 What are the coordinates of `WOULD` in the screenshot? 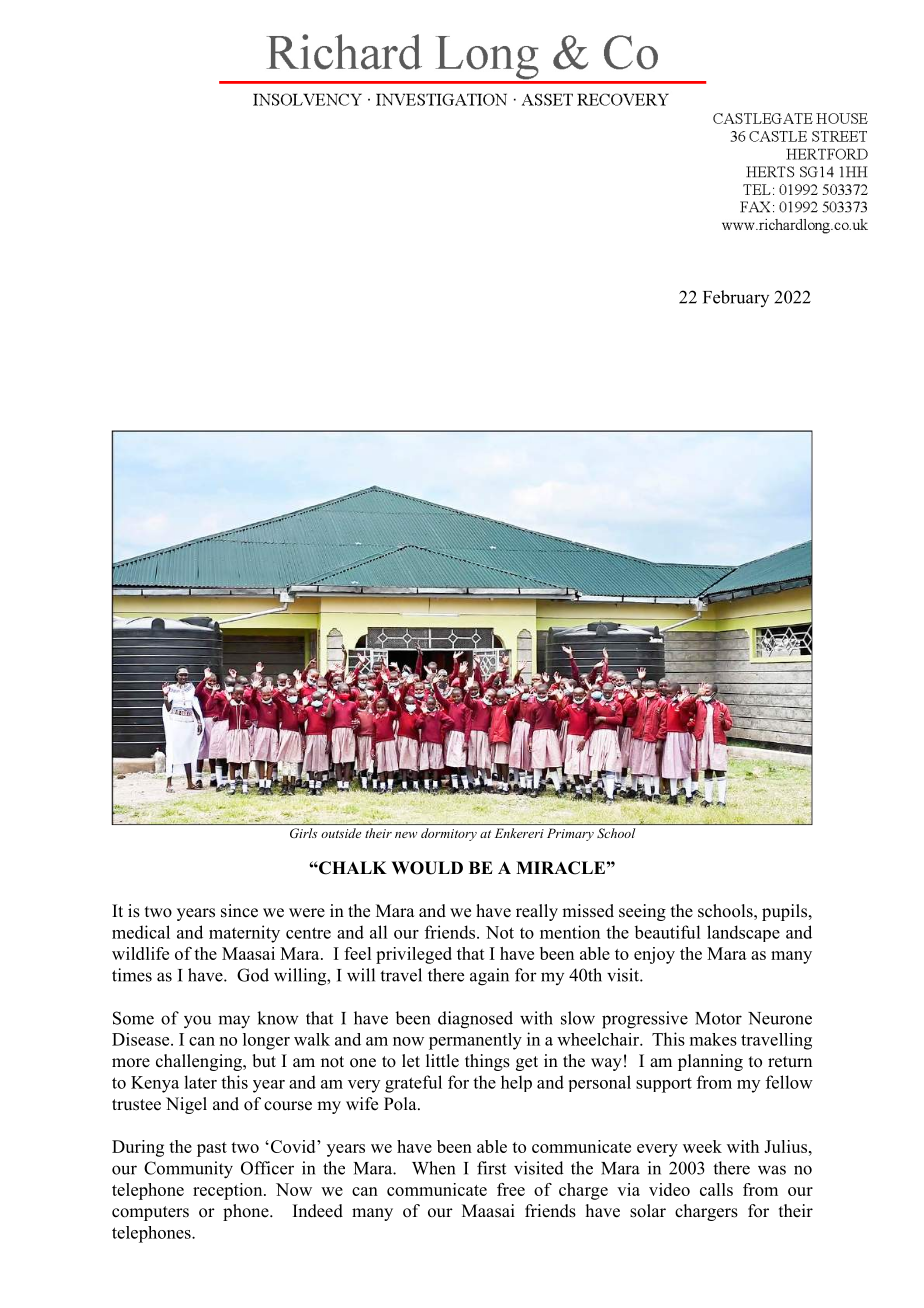 It's located at (427, 868).
